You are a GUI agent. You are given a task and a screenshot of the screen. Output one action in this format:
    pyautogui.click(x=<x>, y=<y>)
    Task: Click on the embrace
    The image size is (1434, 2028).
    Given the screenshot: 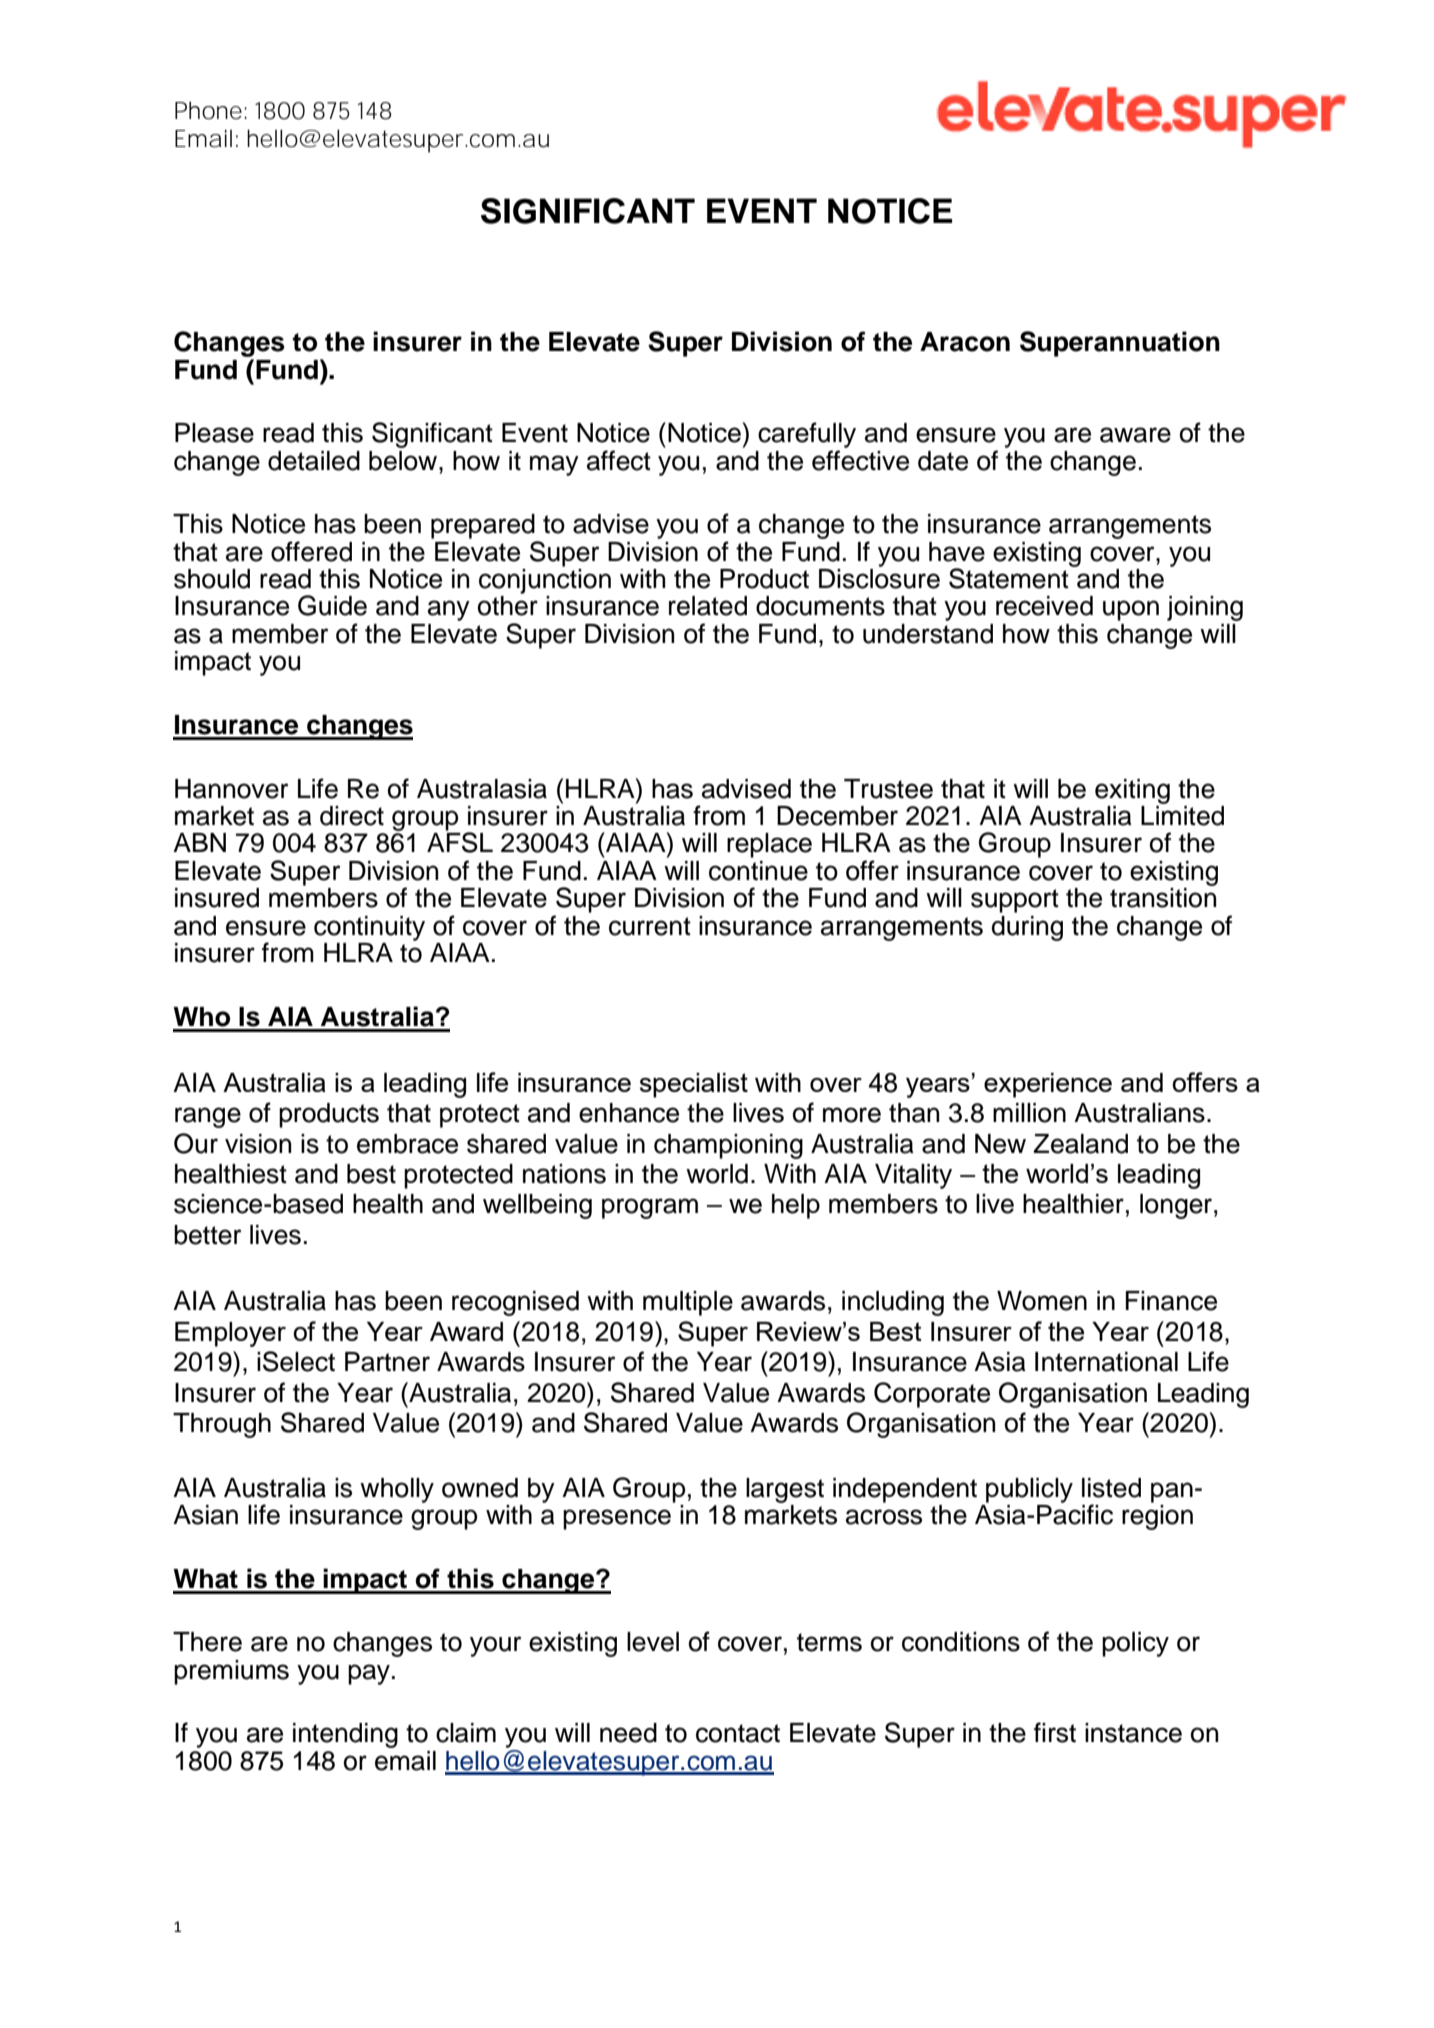 What is the action you would take?
    pyautogui.click(x=407, y=1144)
